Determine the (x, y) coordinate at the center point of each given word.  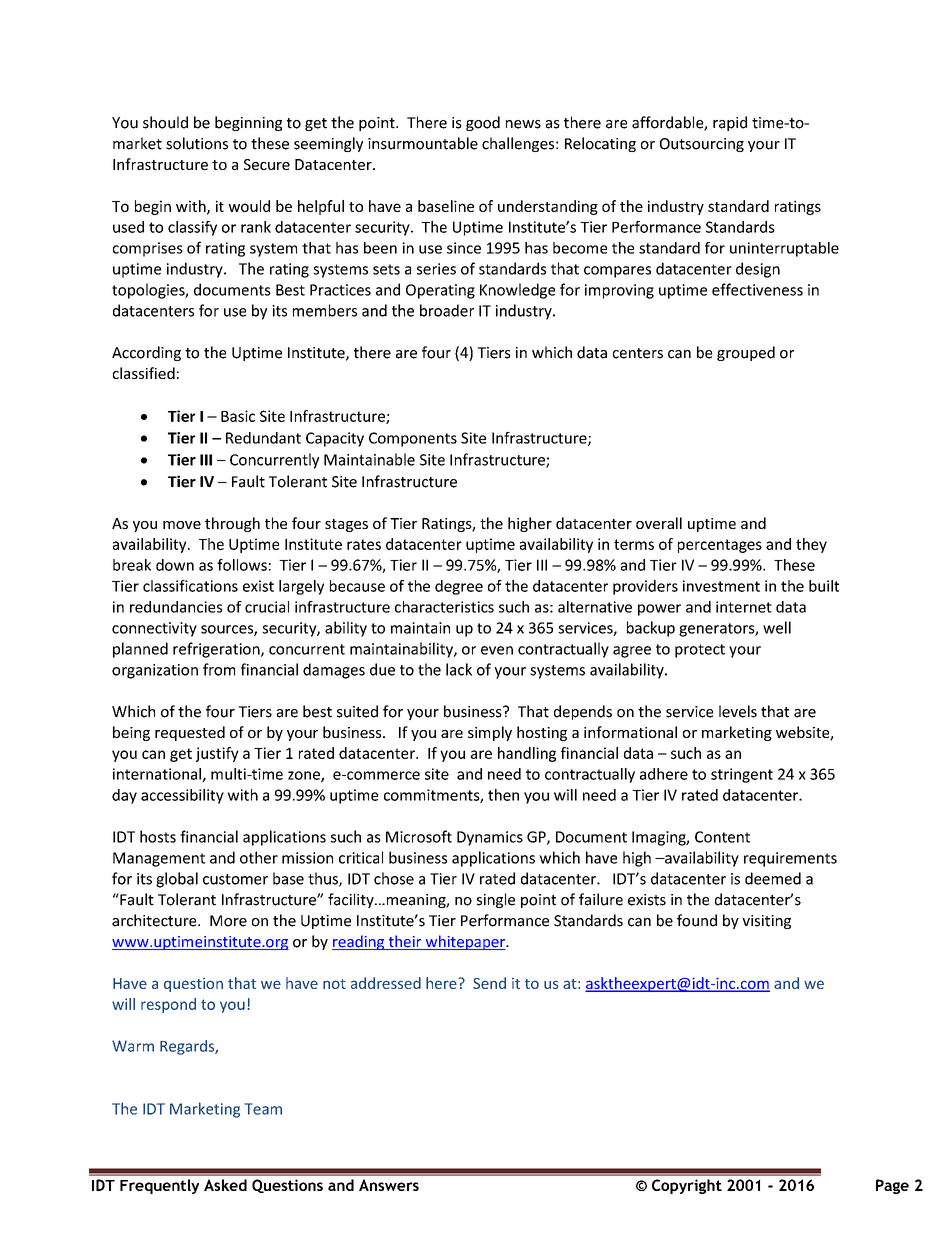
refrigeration (217, 650)
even (497, 650)
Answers (389, 1185)
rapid (730, 123)
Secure (267, 164)
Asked (225, 1185)
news (523, 124)
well (777, 627)
